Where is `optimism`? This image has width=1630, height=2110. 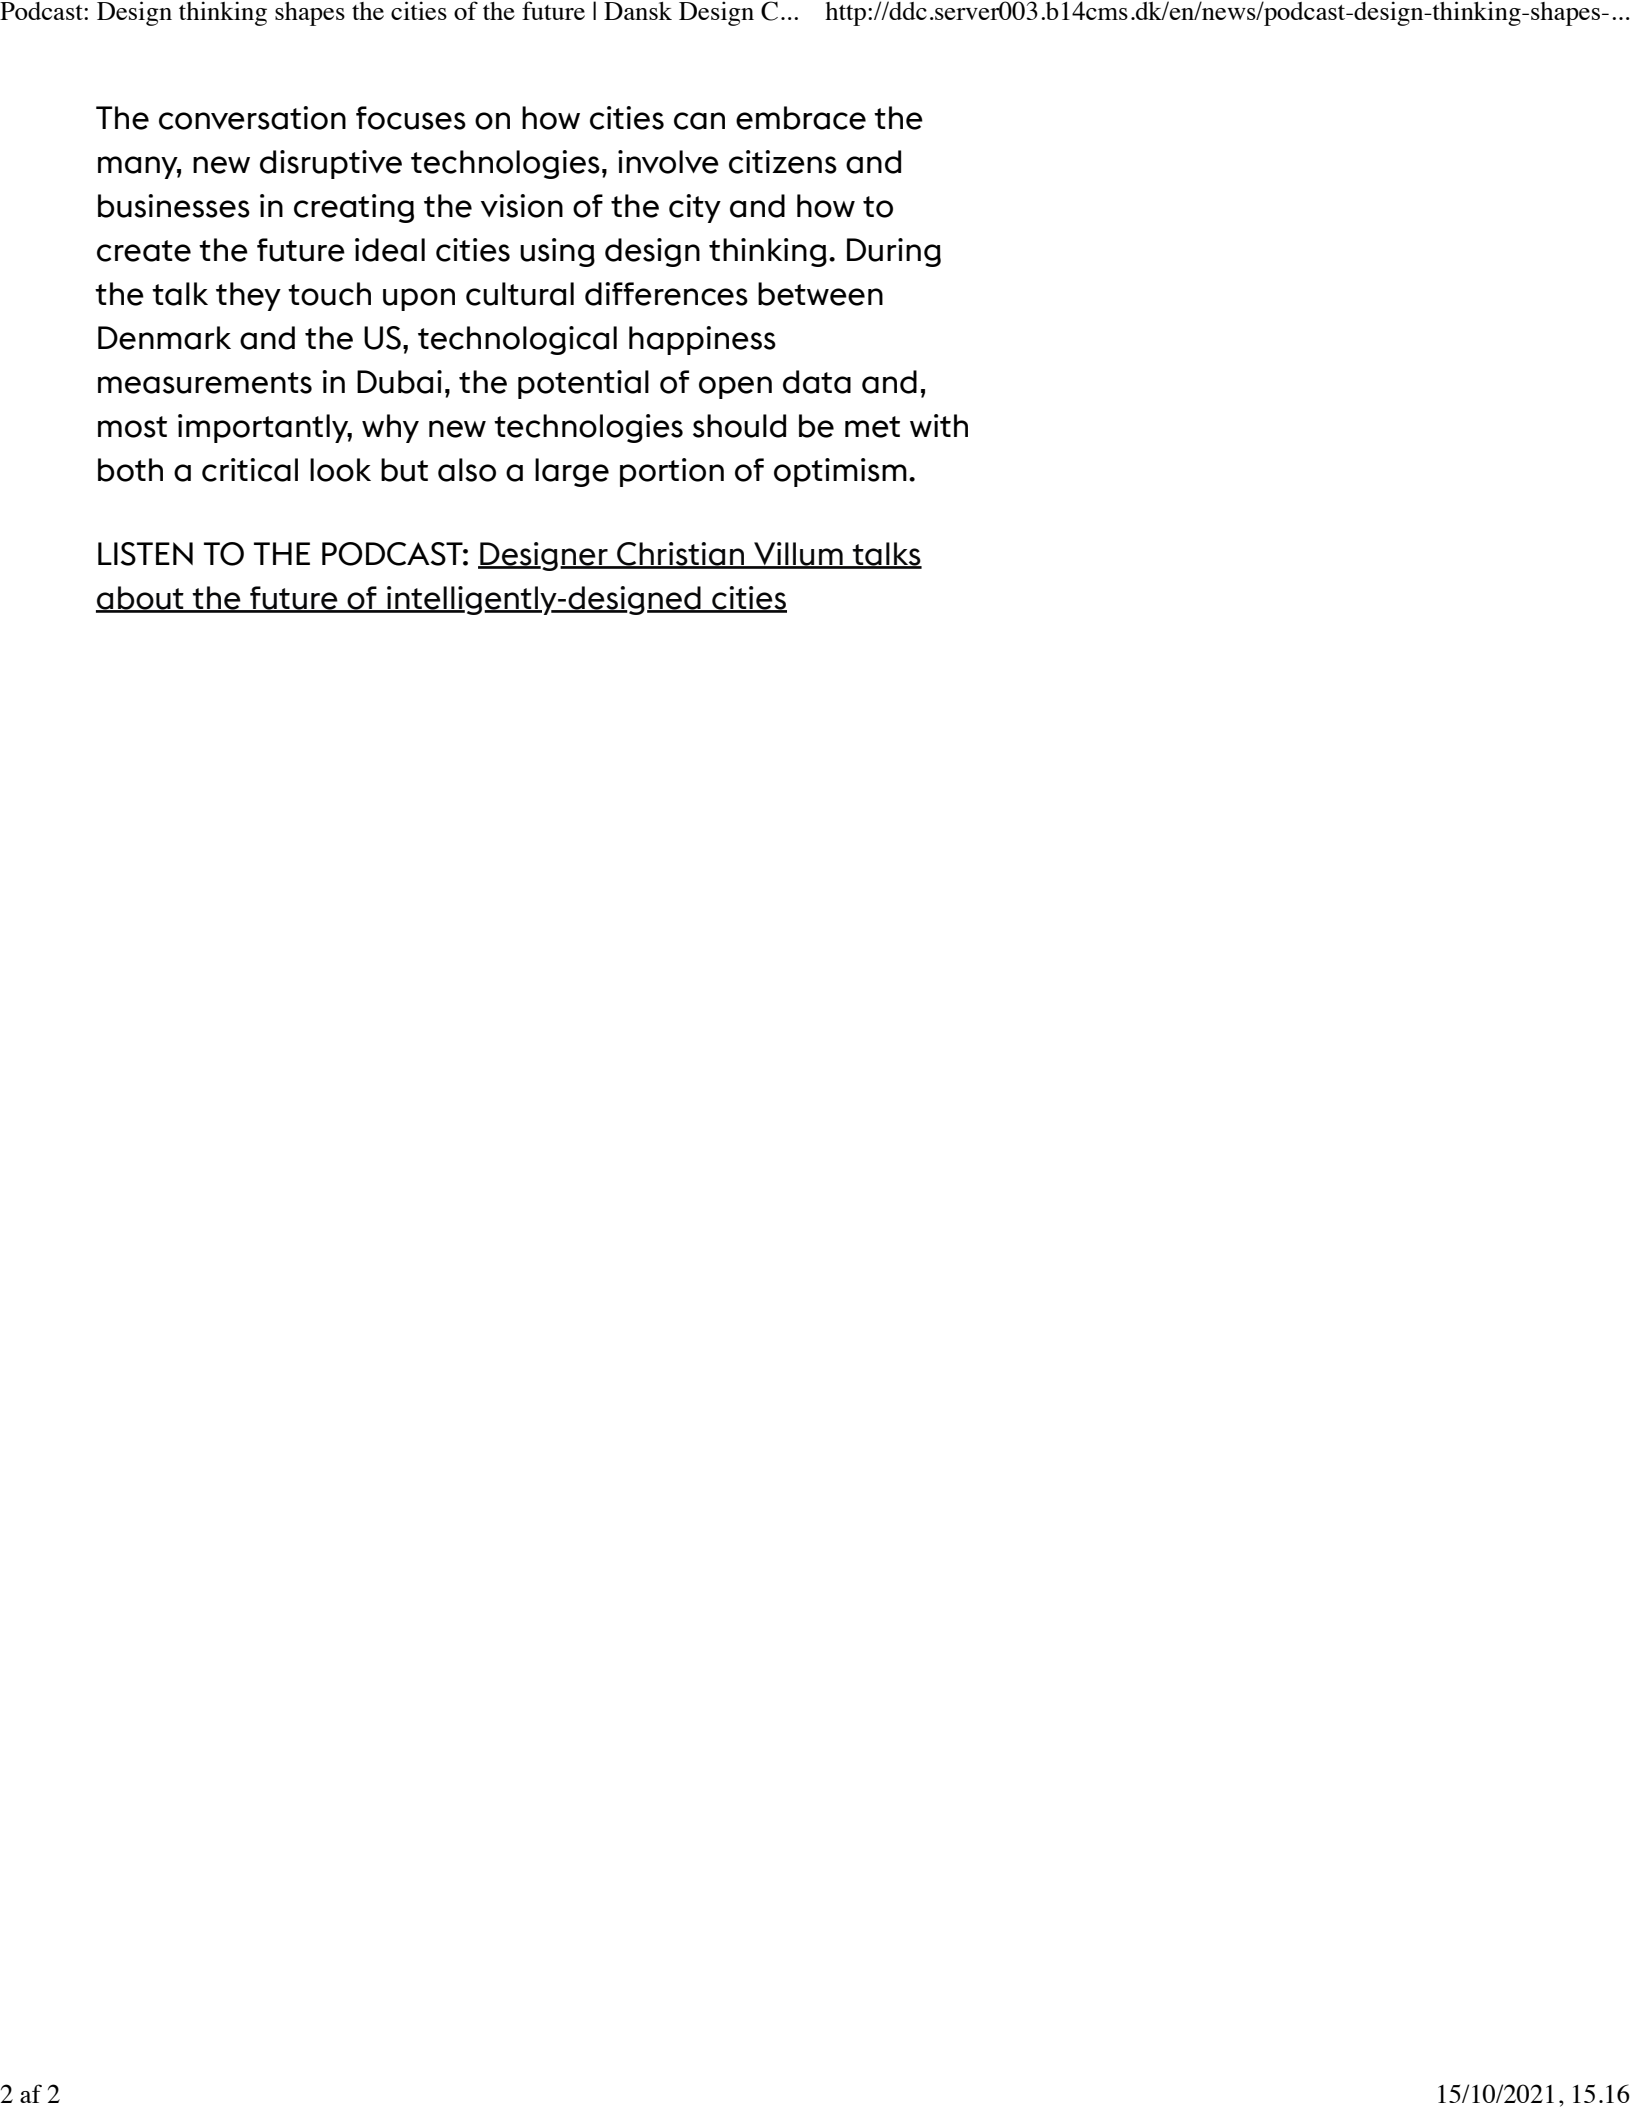
optimism is located at coordinates (840, 472).
